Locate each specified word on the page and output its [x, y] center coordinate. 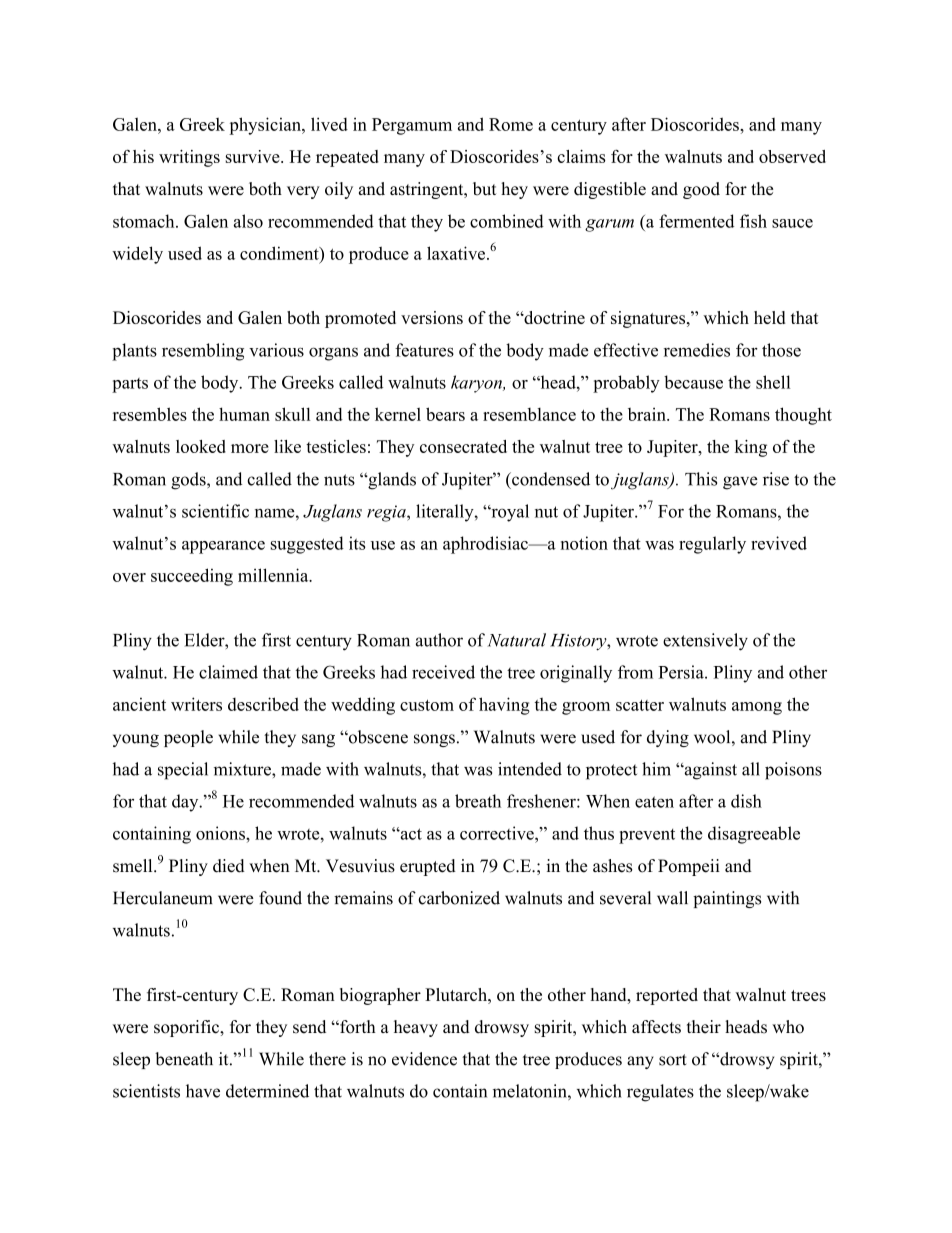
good [701, 190]
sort [673, 1060]
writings [189, 158]
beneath [184, 1059]
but [484, 189]
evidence [424, 1059]
